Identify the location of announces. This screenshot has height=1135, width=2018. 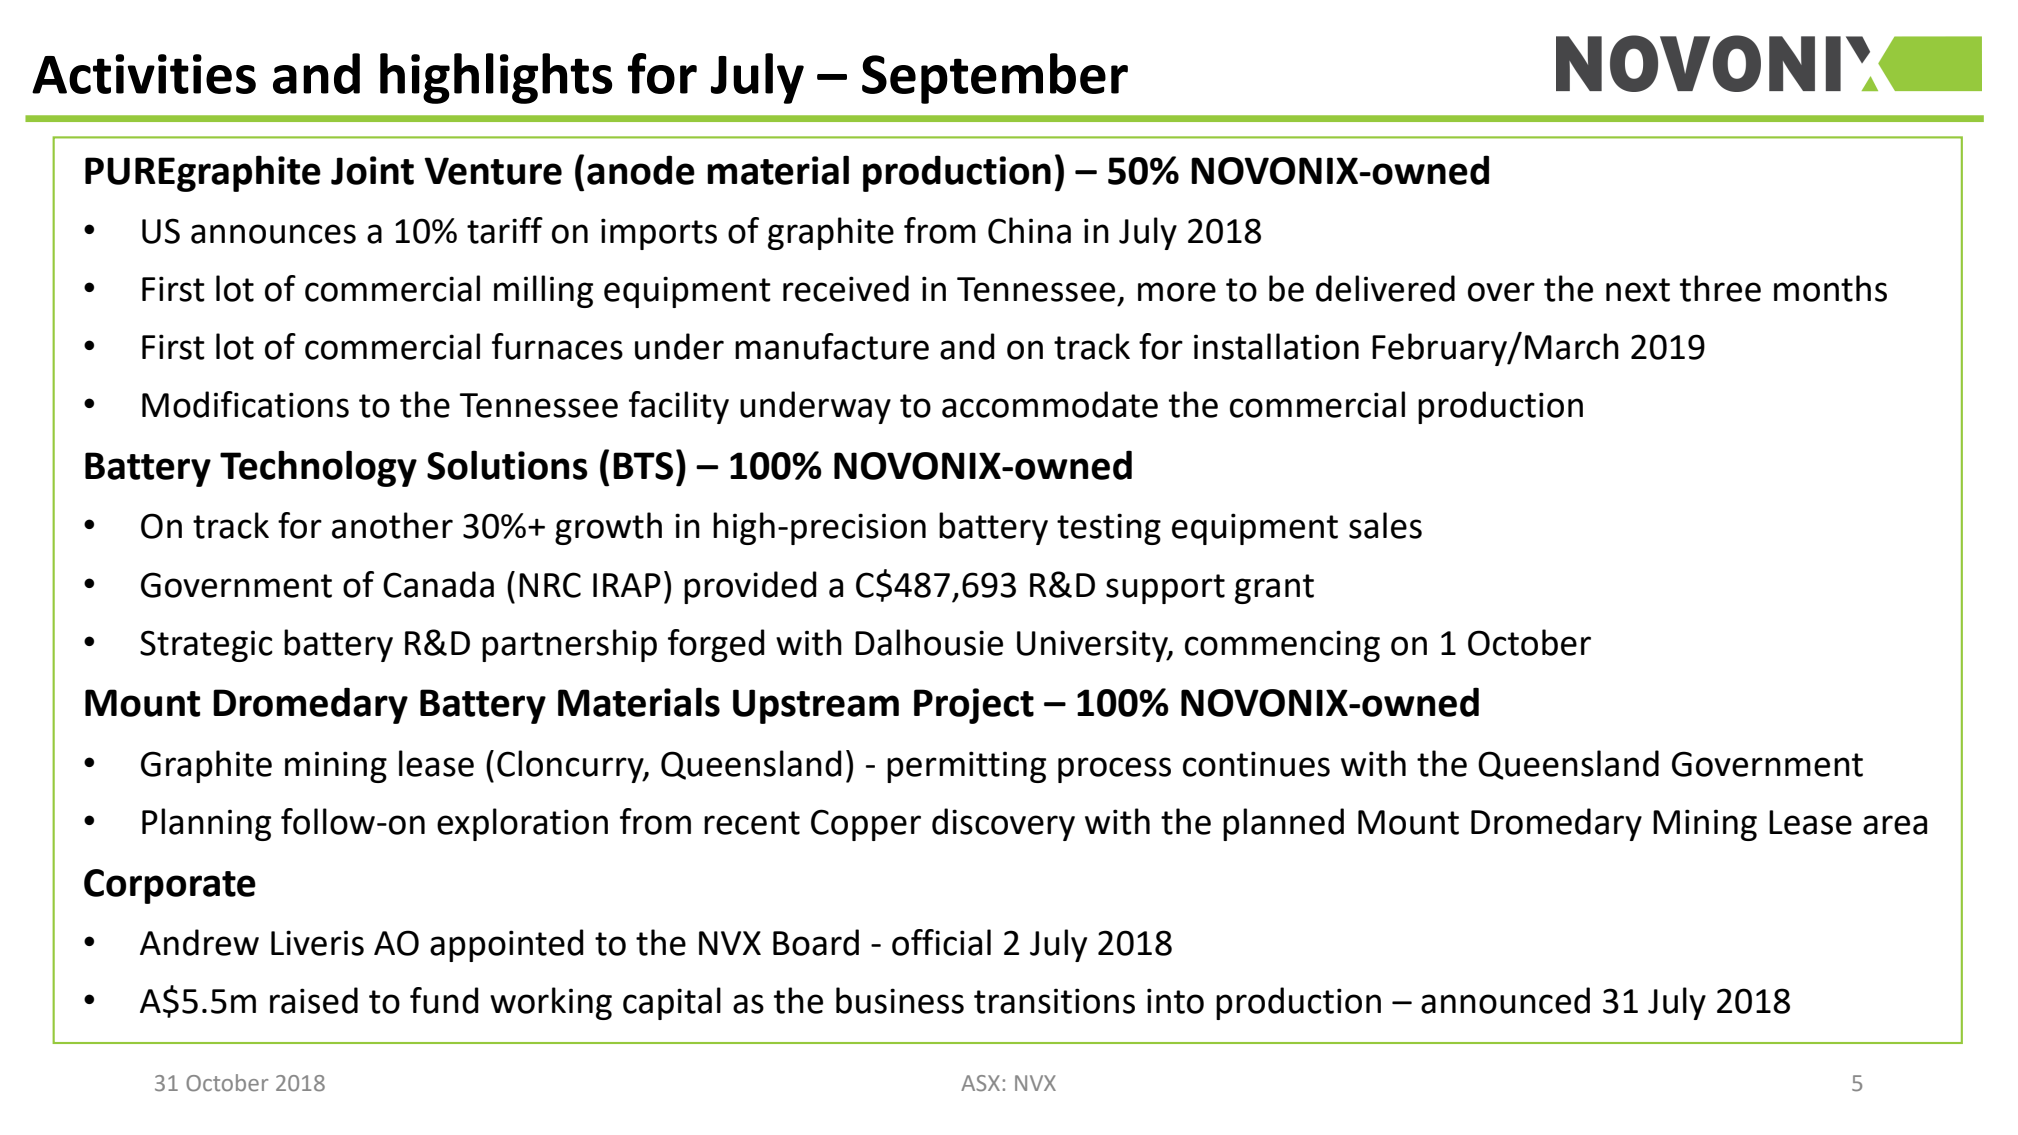
(273, 234).
